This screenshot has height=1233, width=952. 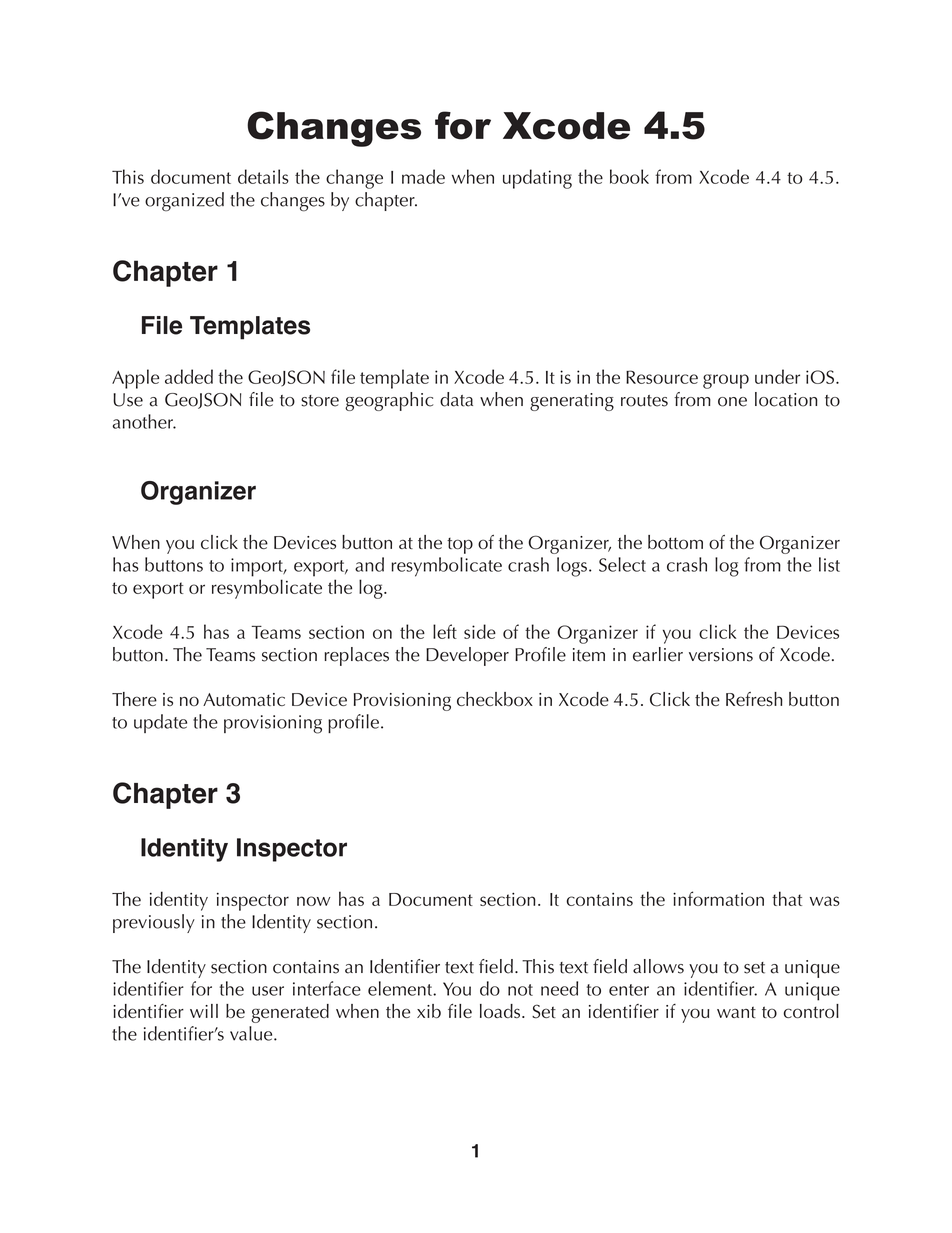 What do you see at coordinates (480, 631) in the screenshot?
I see `side` at bounding box center [480, 631].
